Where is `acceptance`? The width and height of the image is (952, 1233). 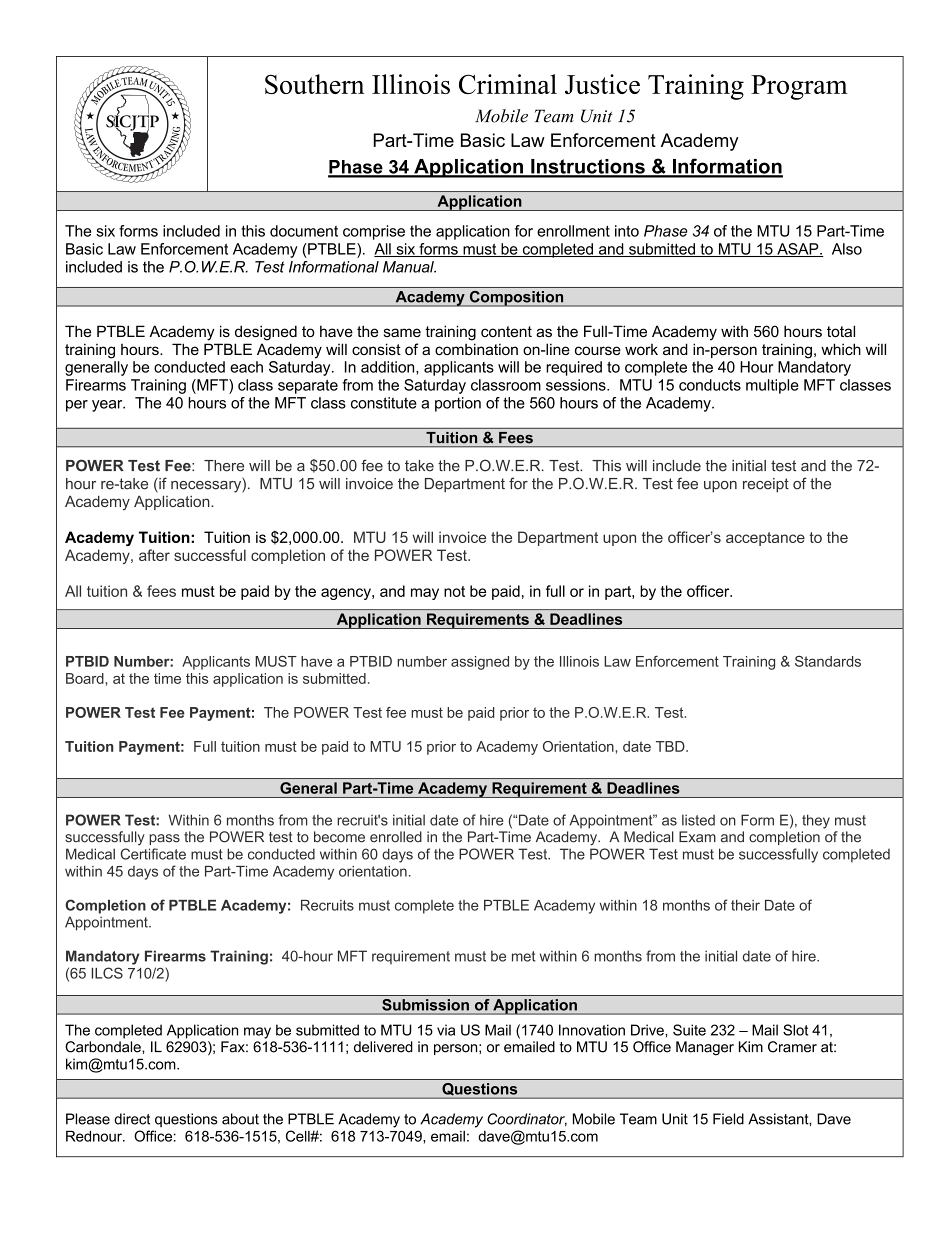 acceptance is located at coordinates (765, 539).
